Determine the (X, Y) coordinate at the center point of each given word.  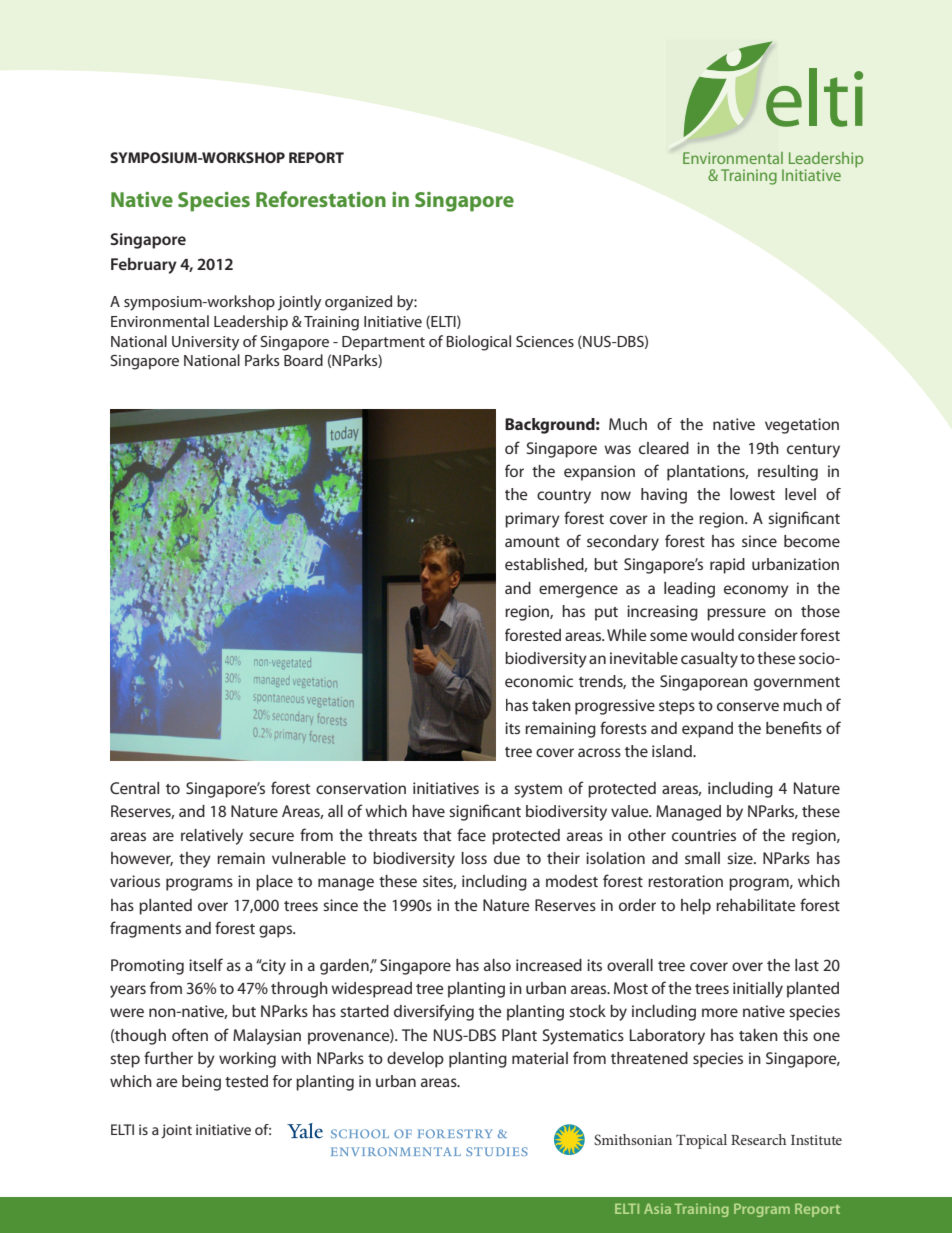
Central (134, 788)
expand (707, 730)
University (205, 343)
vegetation (802, 426)
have (428, 811)
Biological (478, 343)
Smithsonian (633, 1139)
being (201, 1083)
